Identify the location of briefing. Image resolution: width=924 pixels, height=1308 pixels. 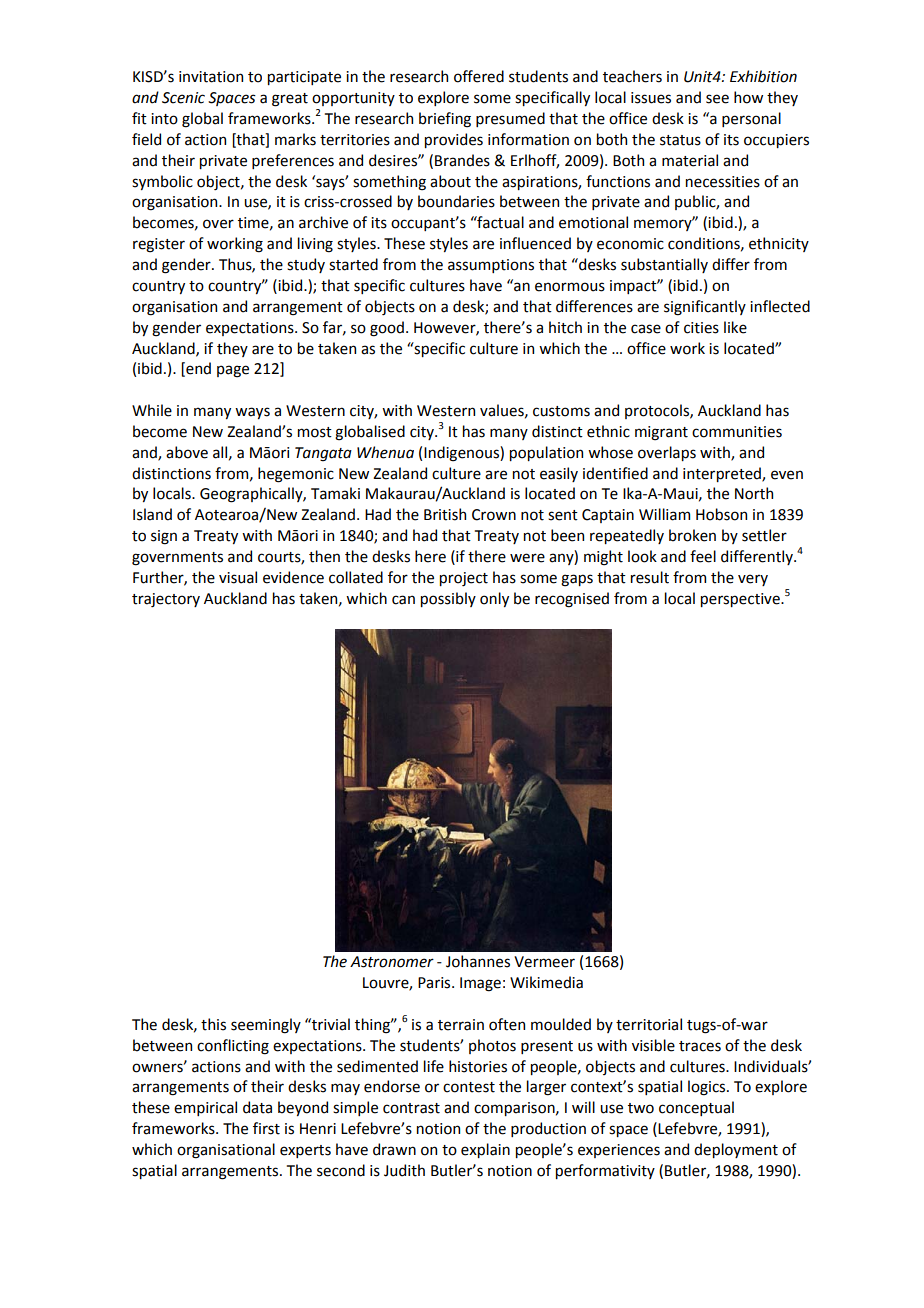
(445, 120).
